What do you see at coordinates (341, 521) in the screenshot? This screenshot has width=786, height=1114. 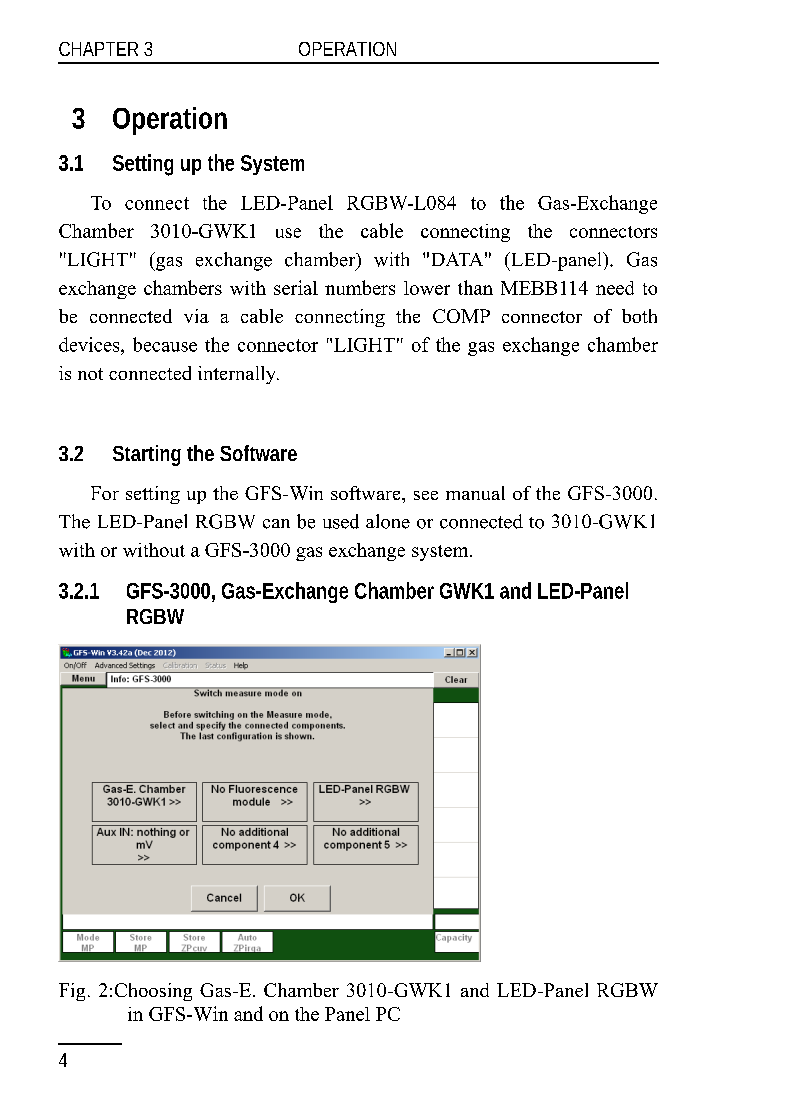 I see `used` at bounding box center [341, 521].
